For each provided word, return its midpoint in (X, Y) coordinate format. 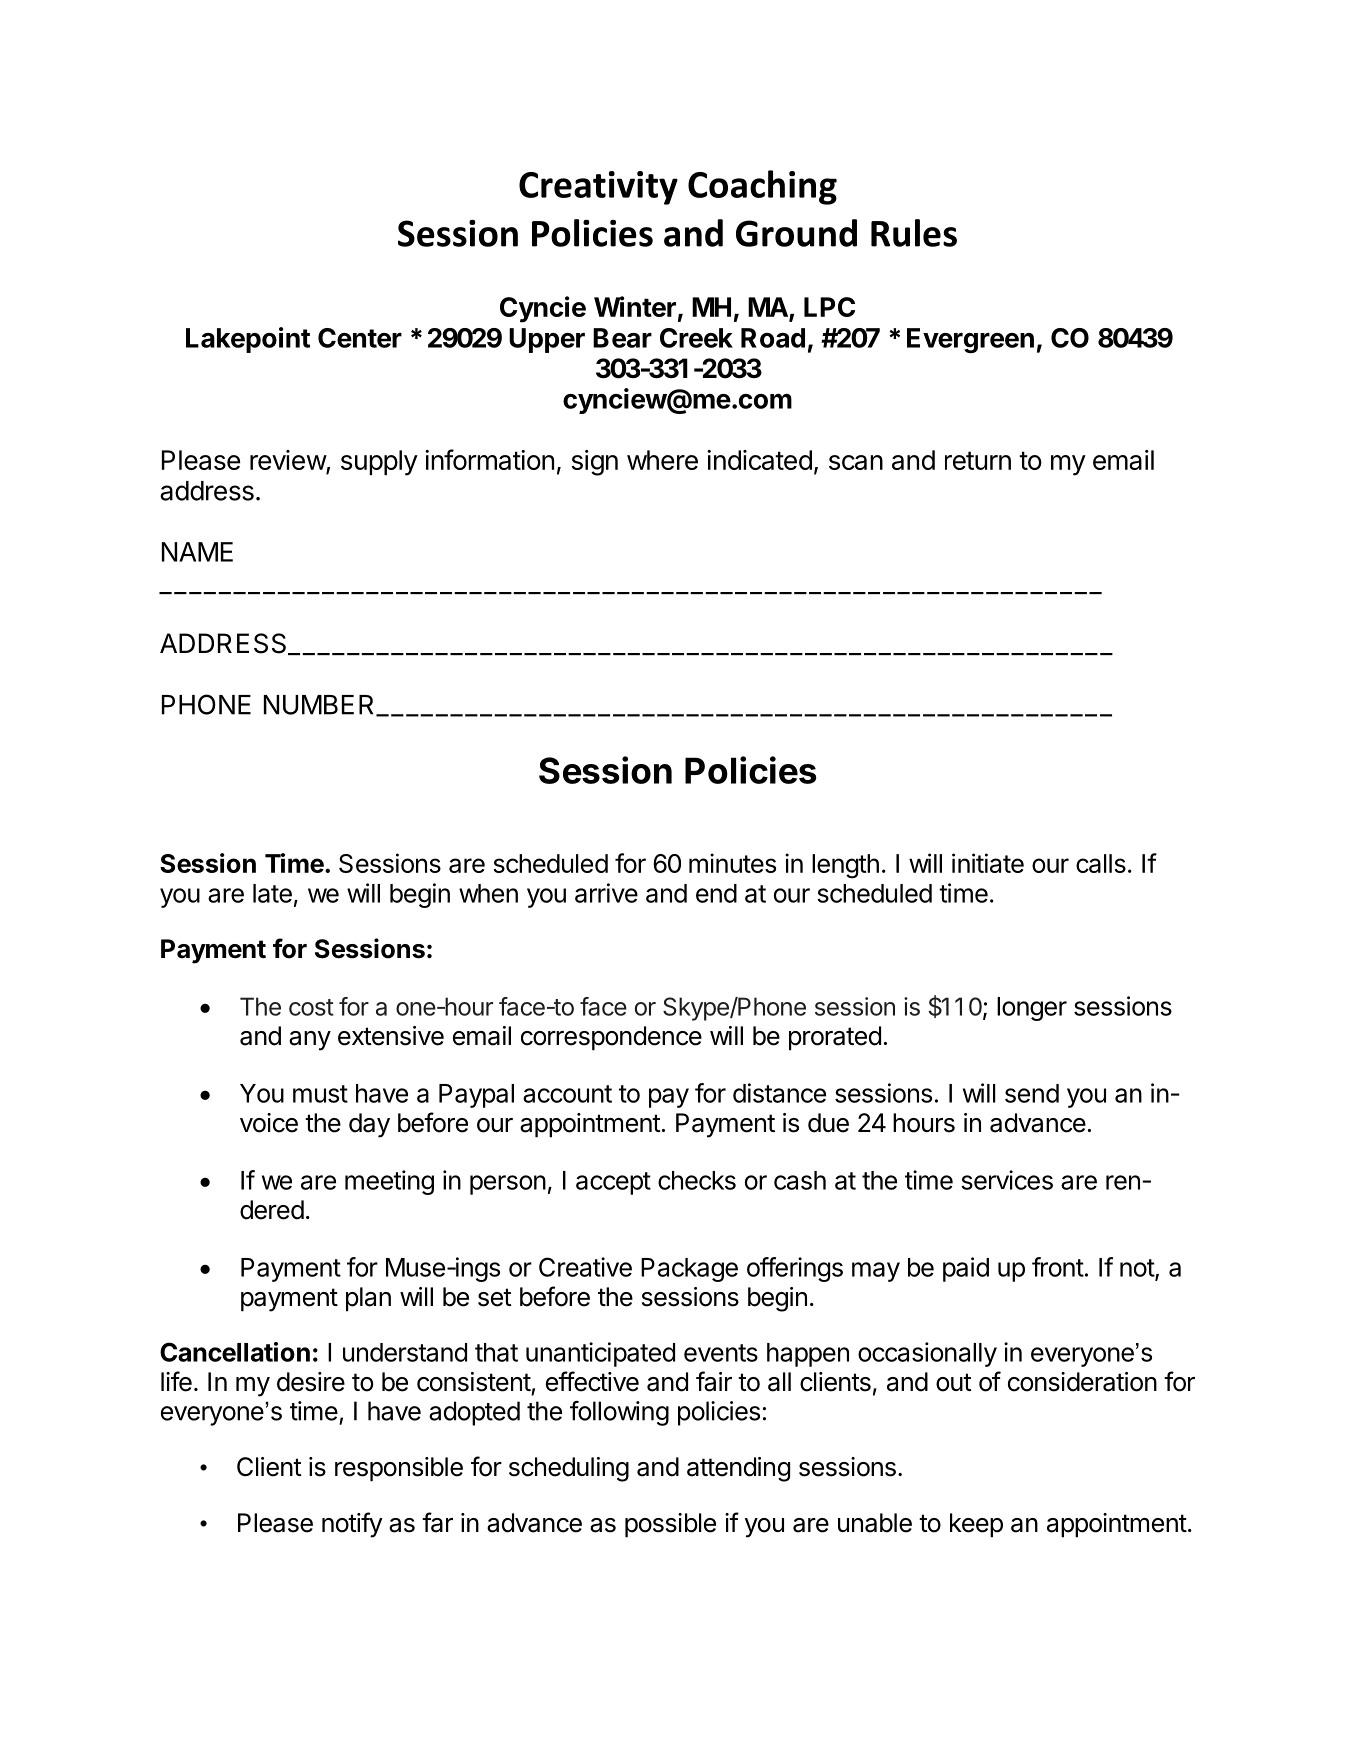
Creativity (598, 188)
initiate (988, 863)
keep (976, 1525)
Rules (914, 233)
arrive (606, 893)
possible (670, 1525)
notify (352, 1525)
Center (360, 338)
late (272, 893)
